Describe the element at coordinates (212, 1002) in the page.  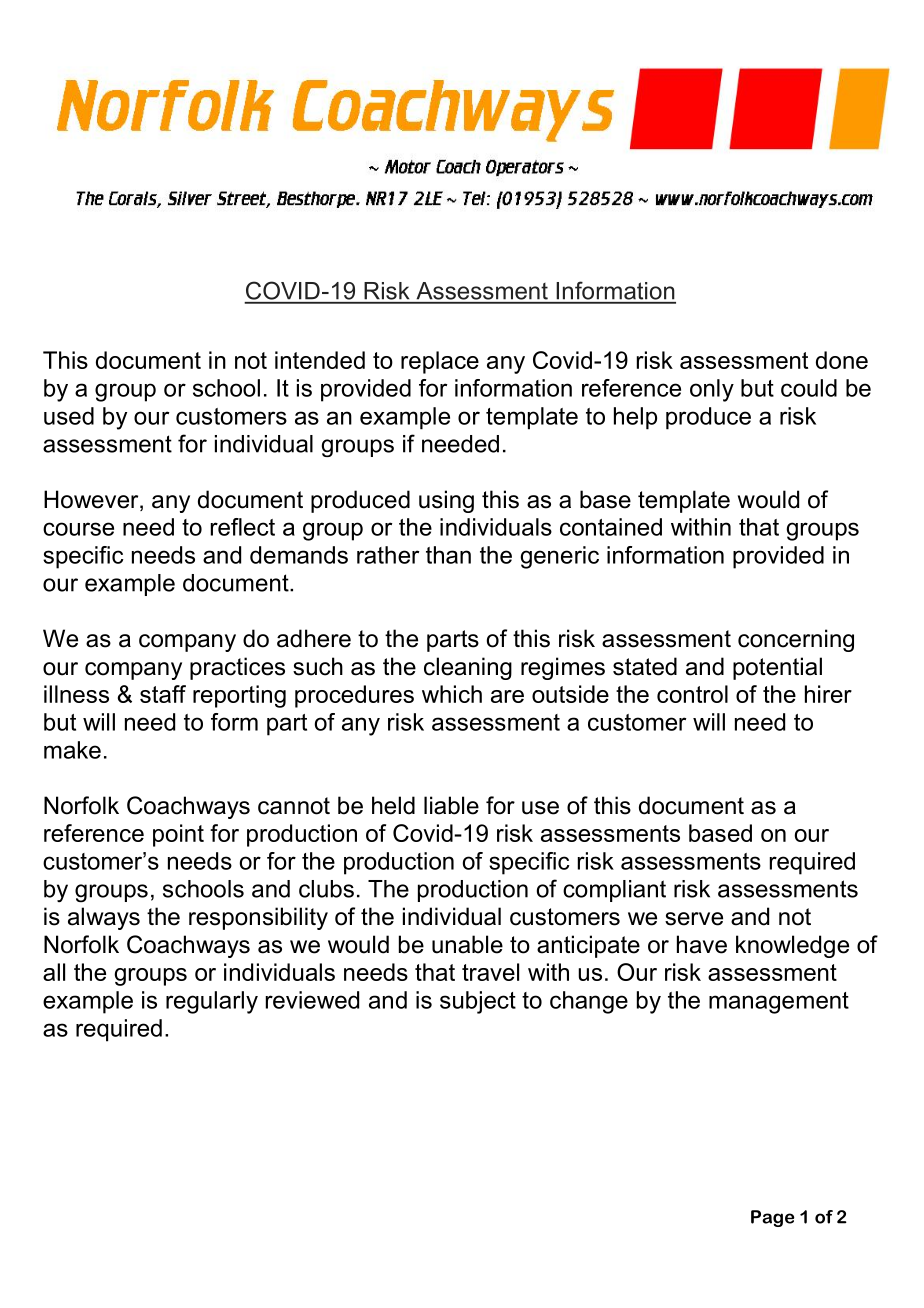
I see `regularly` at that location.
